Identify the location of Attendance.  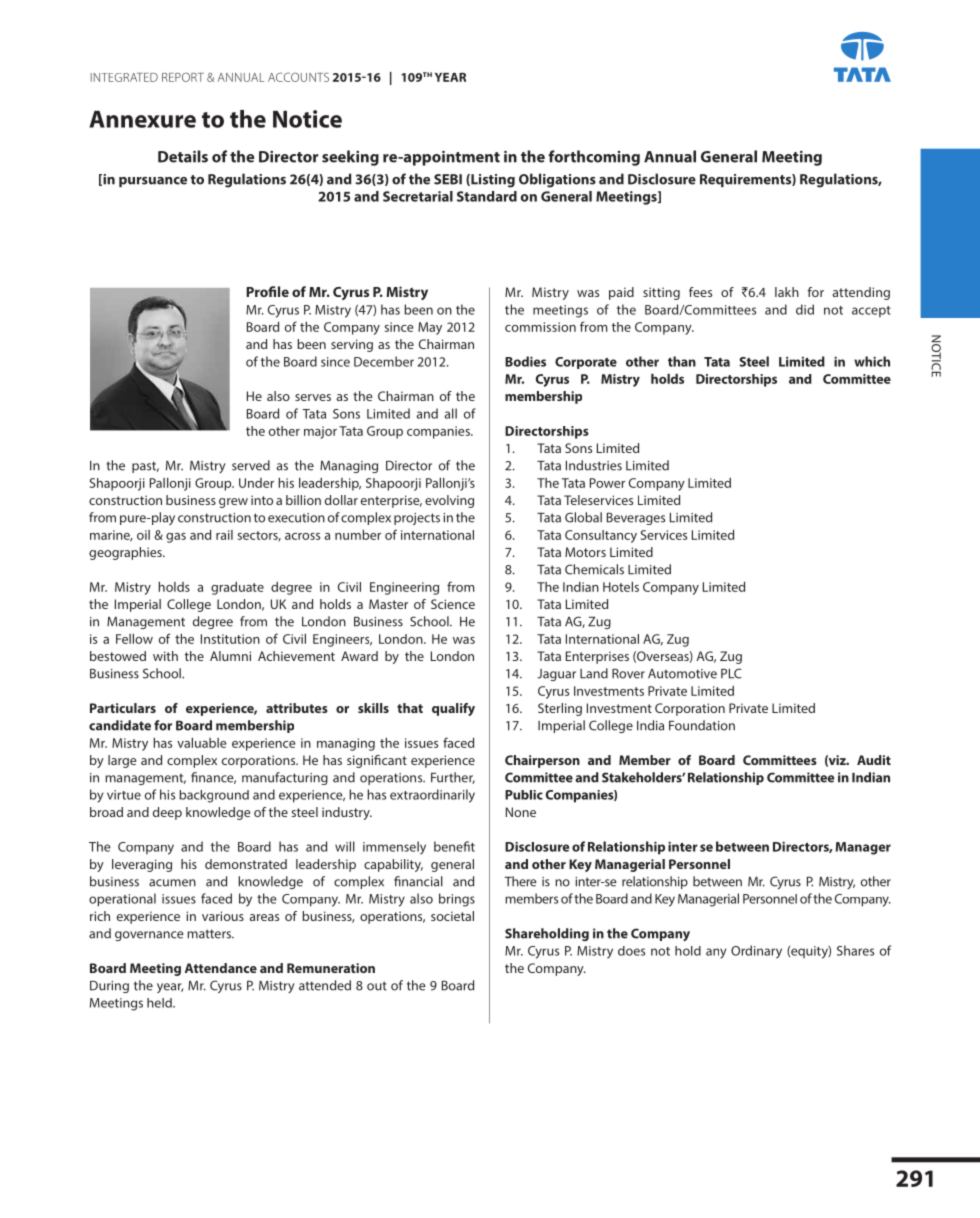
(221, 968).
